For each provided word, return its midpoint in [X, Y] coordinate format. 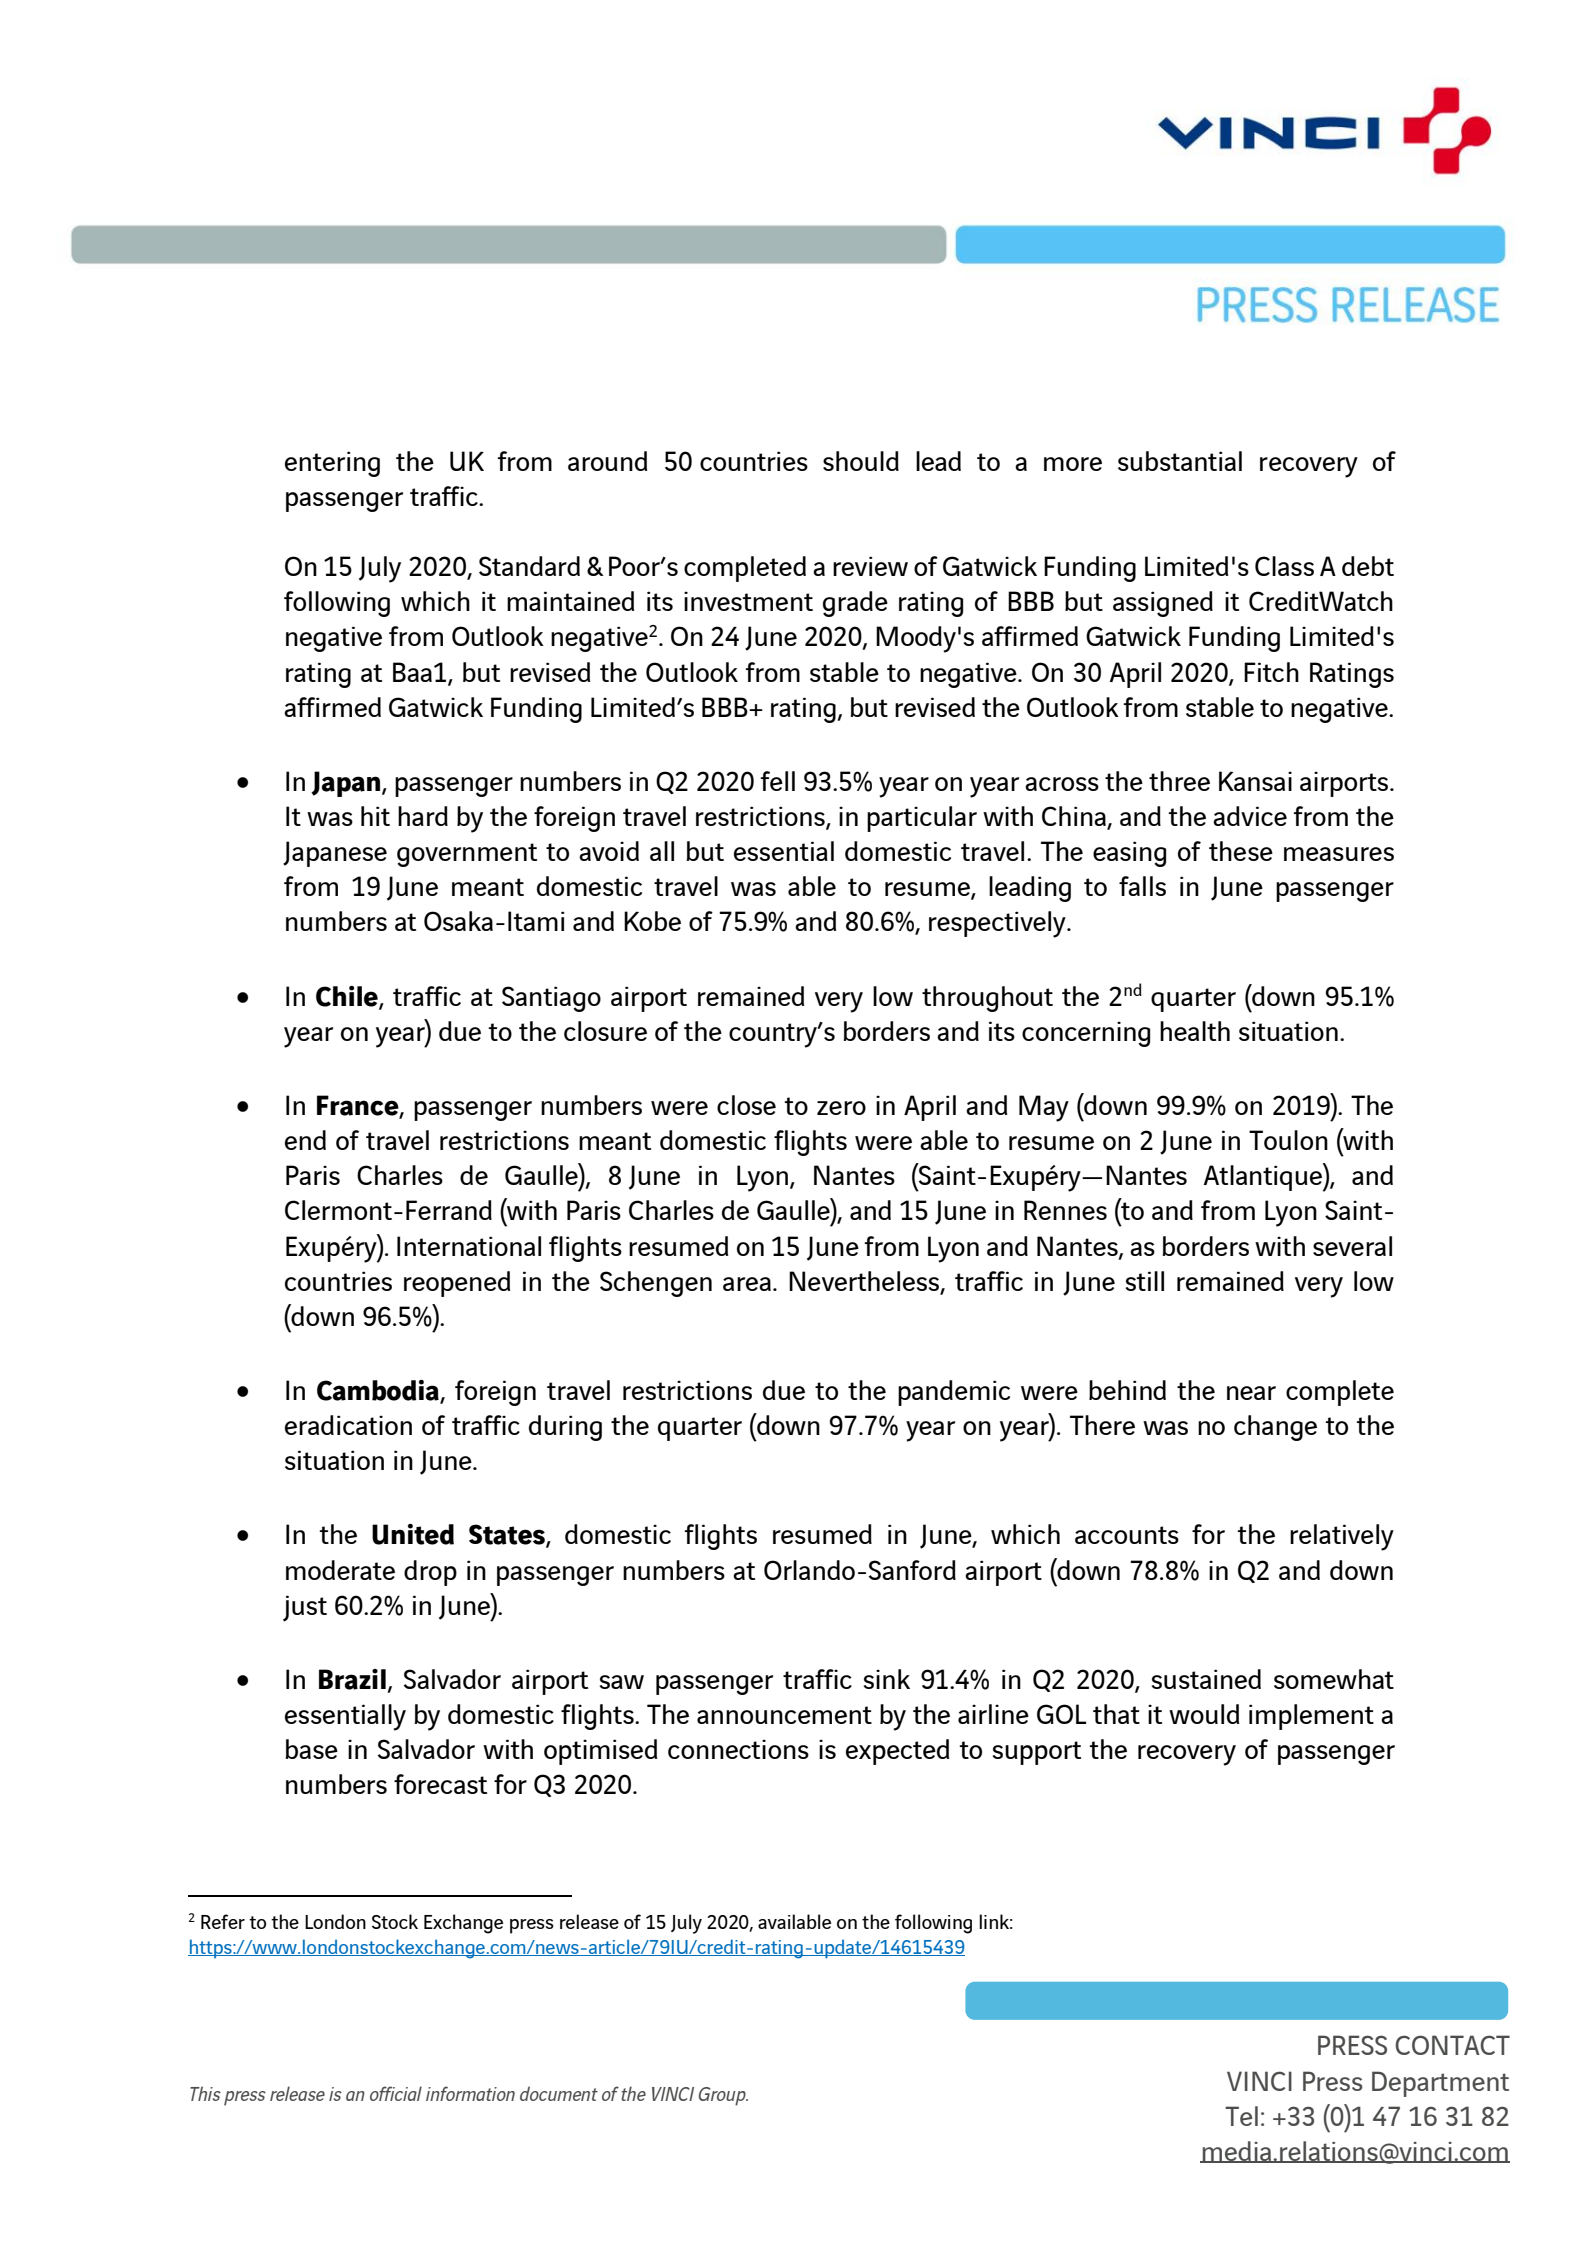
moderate [340, 1570]
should [861, 461]
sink [887, 1679]
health [1195, 1031]
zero [841, 1108]
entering [332, 464]
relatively [1342, 1537]
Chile [348, 997]
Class [1284, 566]
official [396, 2093]
